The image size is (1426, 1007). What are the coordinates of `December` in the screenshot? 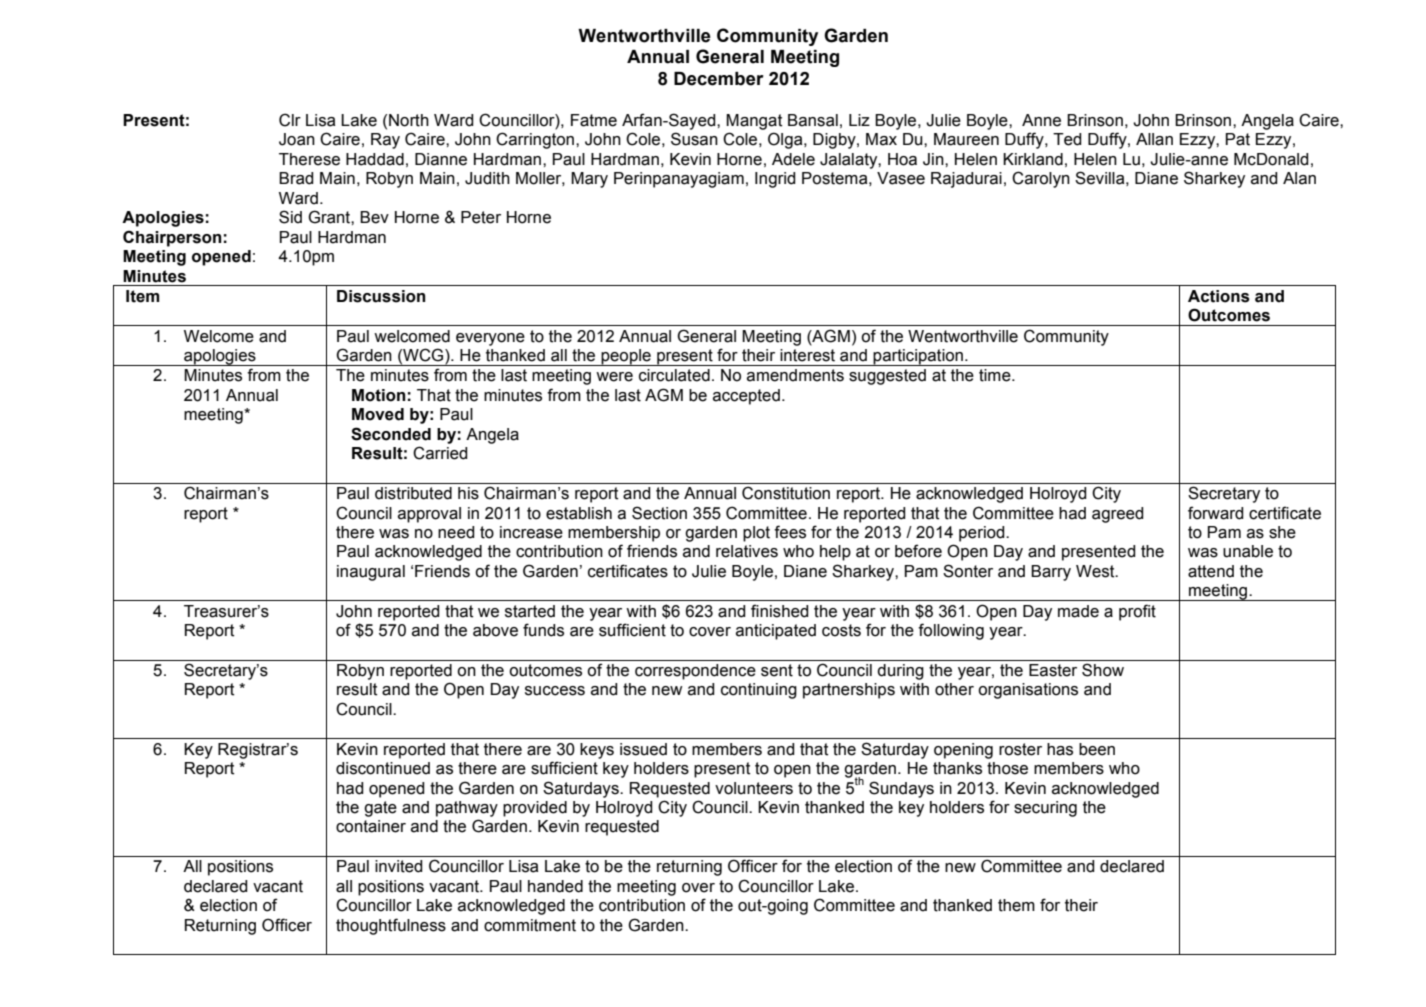 It's located at (719, 79).
